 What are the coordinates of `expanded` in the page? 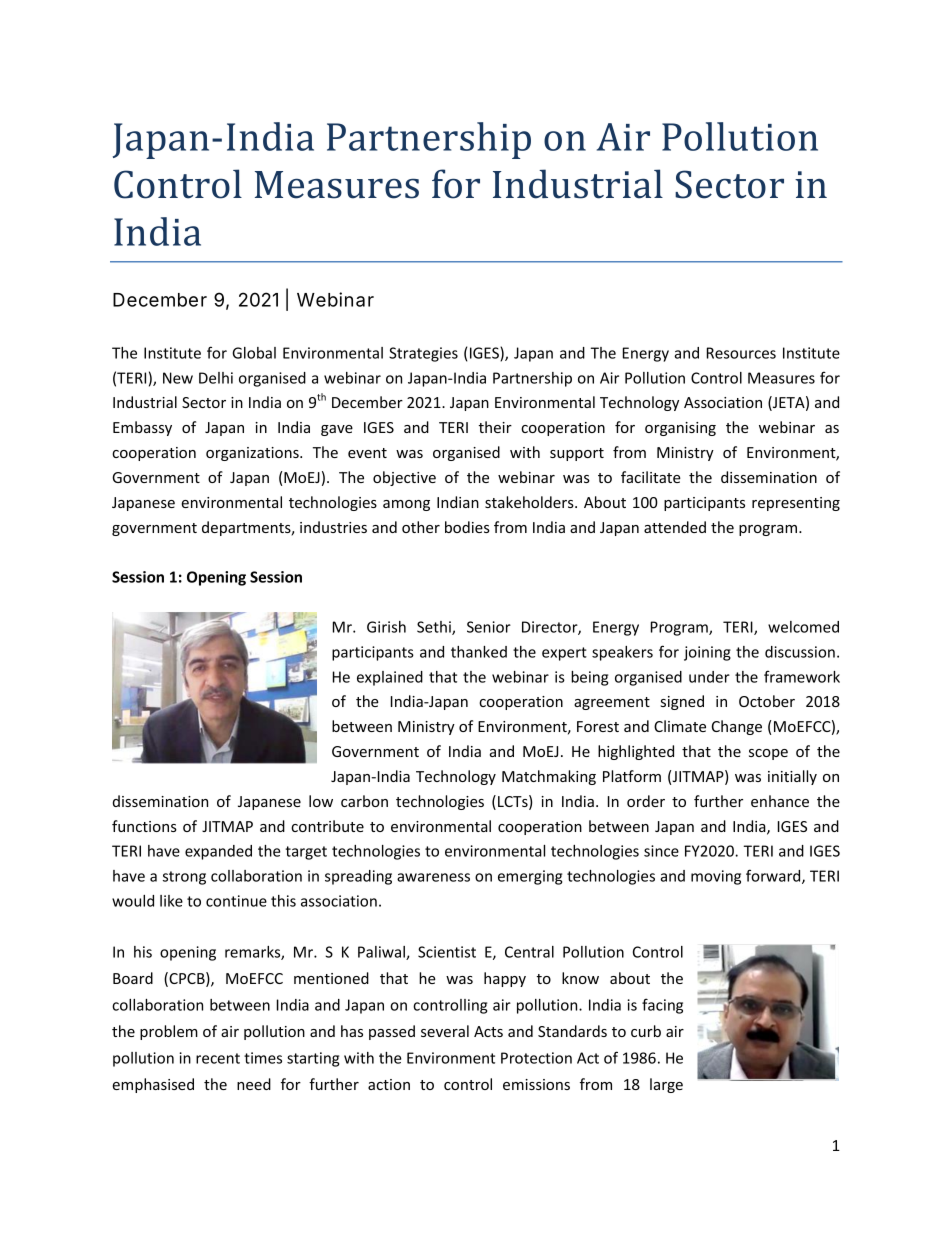 It's located at (218, 852).
